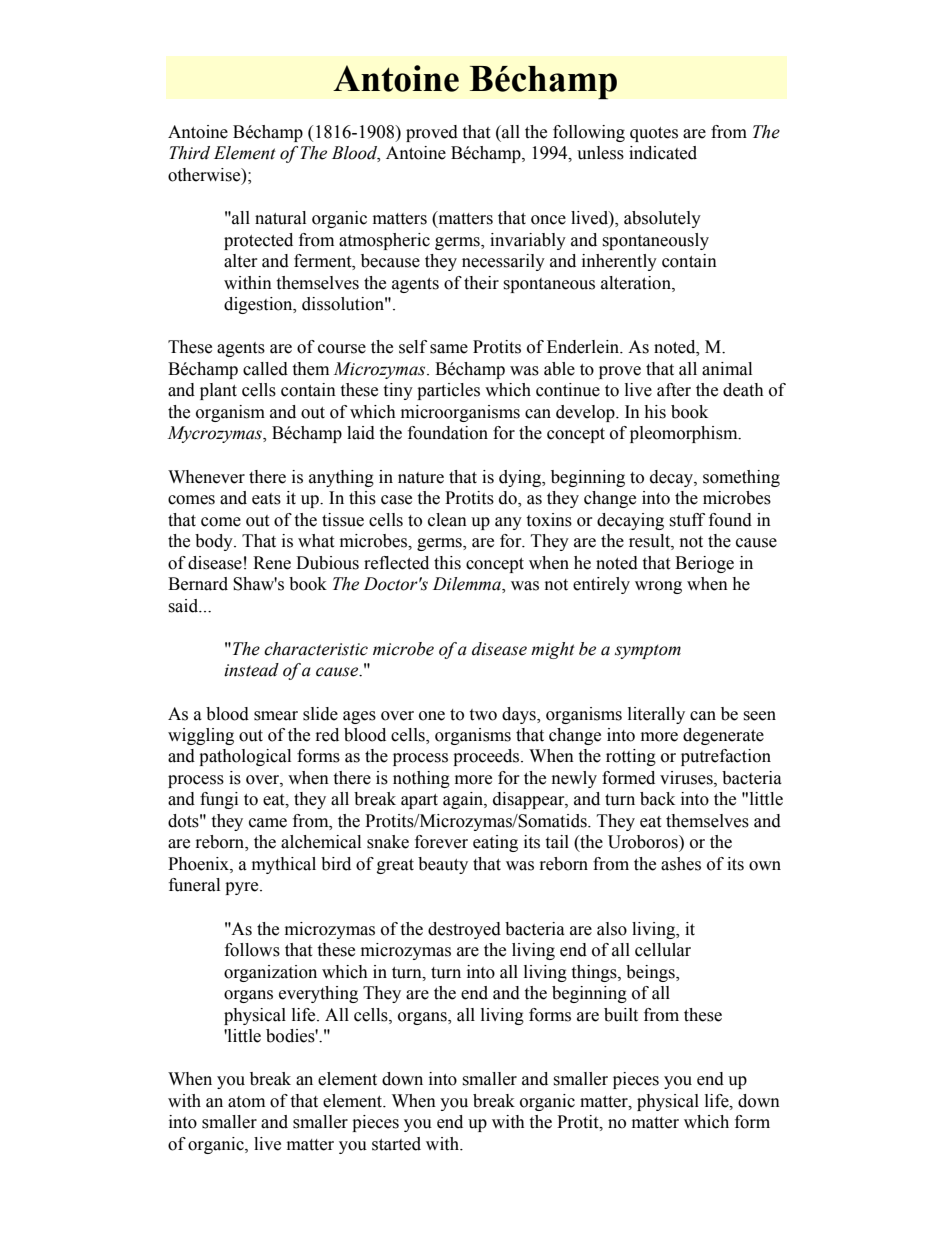 Image resolution: width=952 pixels, height=1233 pixels. Describe the element at coordinates (251, 670) in the screenshot. I see `instead` at that location.
